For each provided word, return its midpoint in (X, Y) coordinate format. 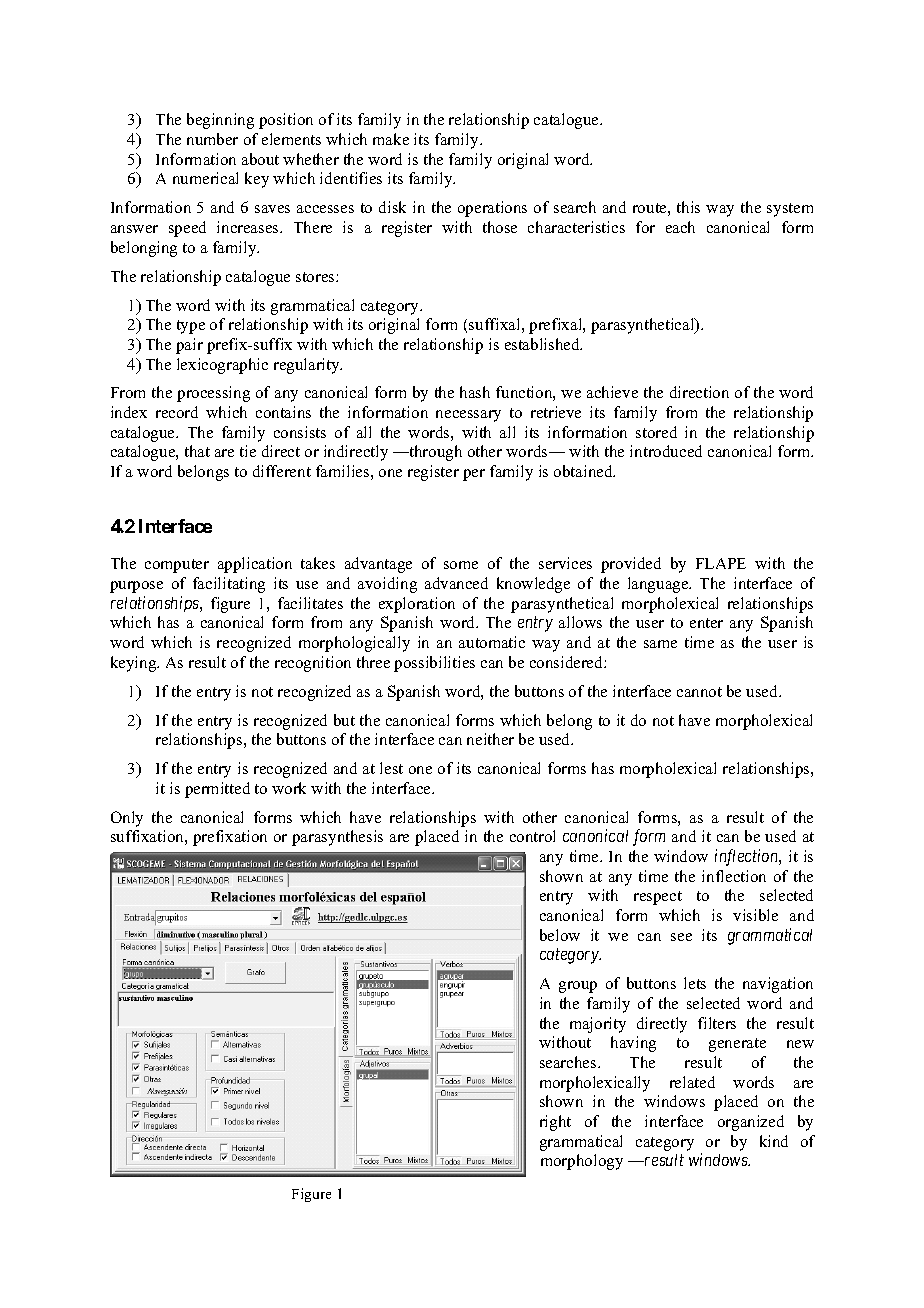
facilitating (229, 585)
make (391, 139)
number (212, 139)
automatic (492, 642)
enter (706, 623)
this (688, 207)
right (555, 1123)
